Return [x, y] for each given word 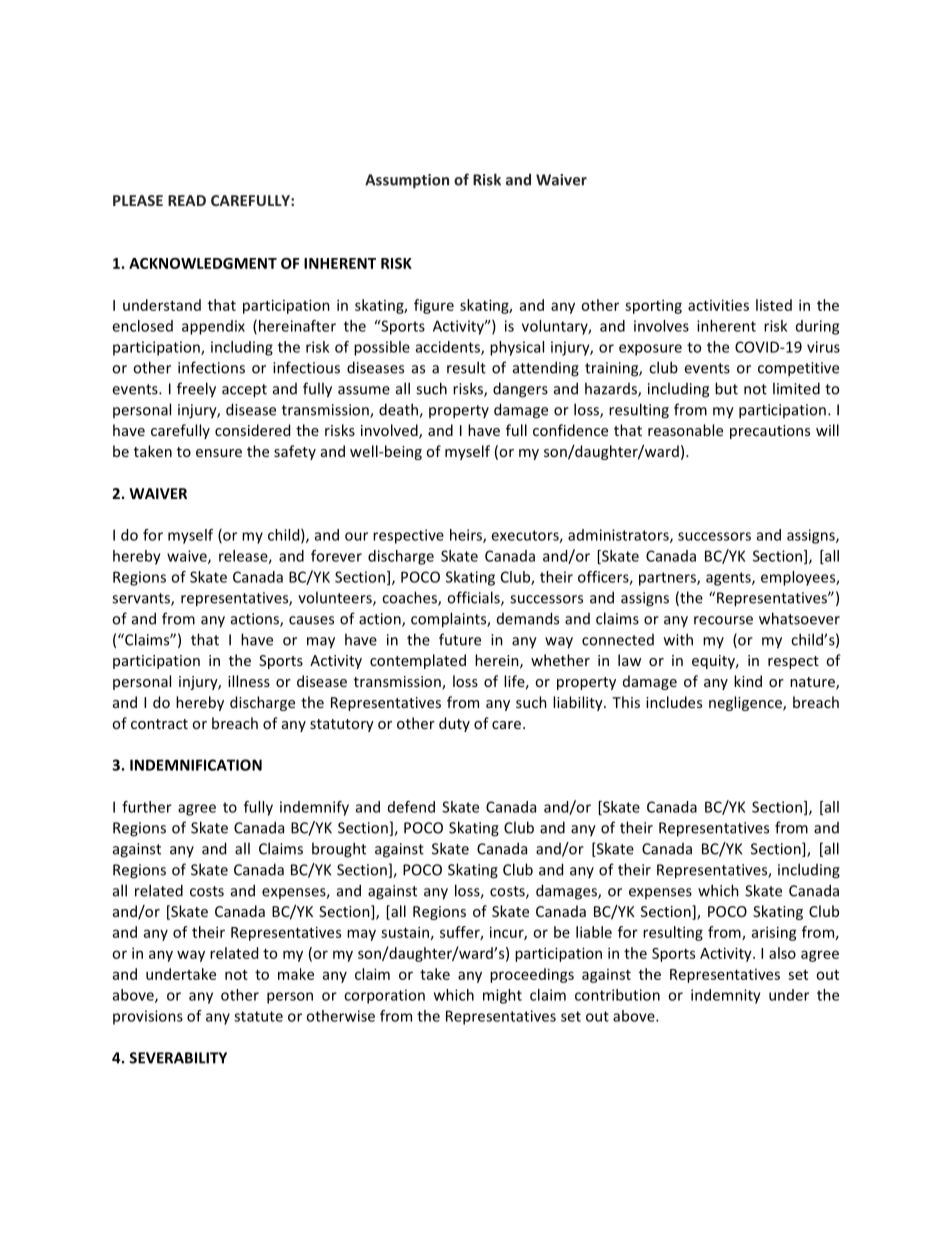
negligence [746, 703]
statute [258, 1016]
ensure [219, 453]
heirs [467, 536]
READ [187, 200]
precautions [770, 432]
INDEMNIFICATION [196, 765]
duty [454, 724]
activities [718, 305]
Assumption [407, 181]
